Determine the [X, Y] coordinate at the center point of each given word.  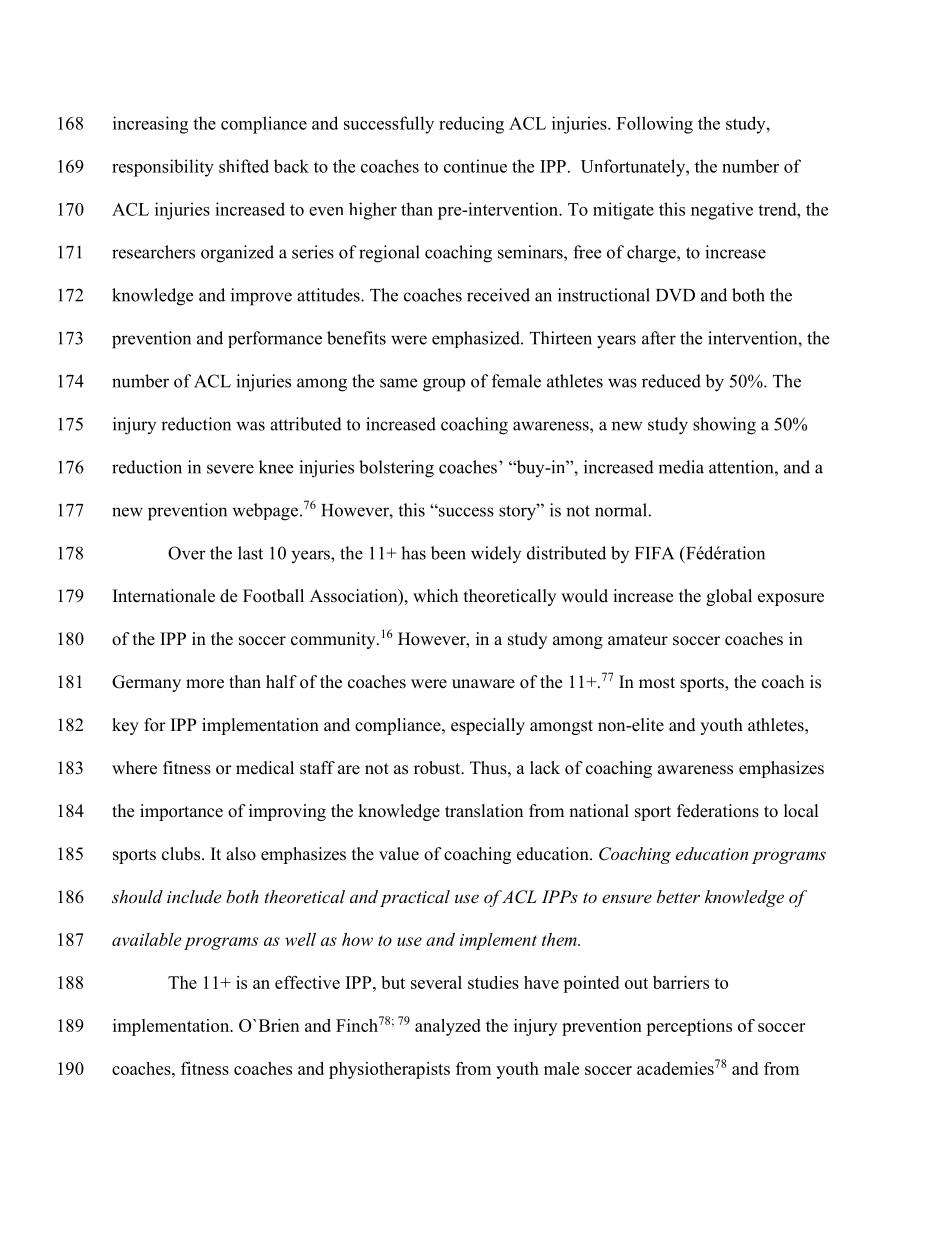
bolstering [396, 469]
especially [488, 726]
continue [475, 166]
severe [230, 469]
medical [265, 768]
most [657, 683]
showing [724, 426]
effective [307, 982]
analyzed [448, 1027]
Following [655, 125]
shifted [244, 166]
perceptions [689, 1027]
